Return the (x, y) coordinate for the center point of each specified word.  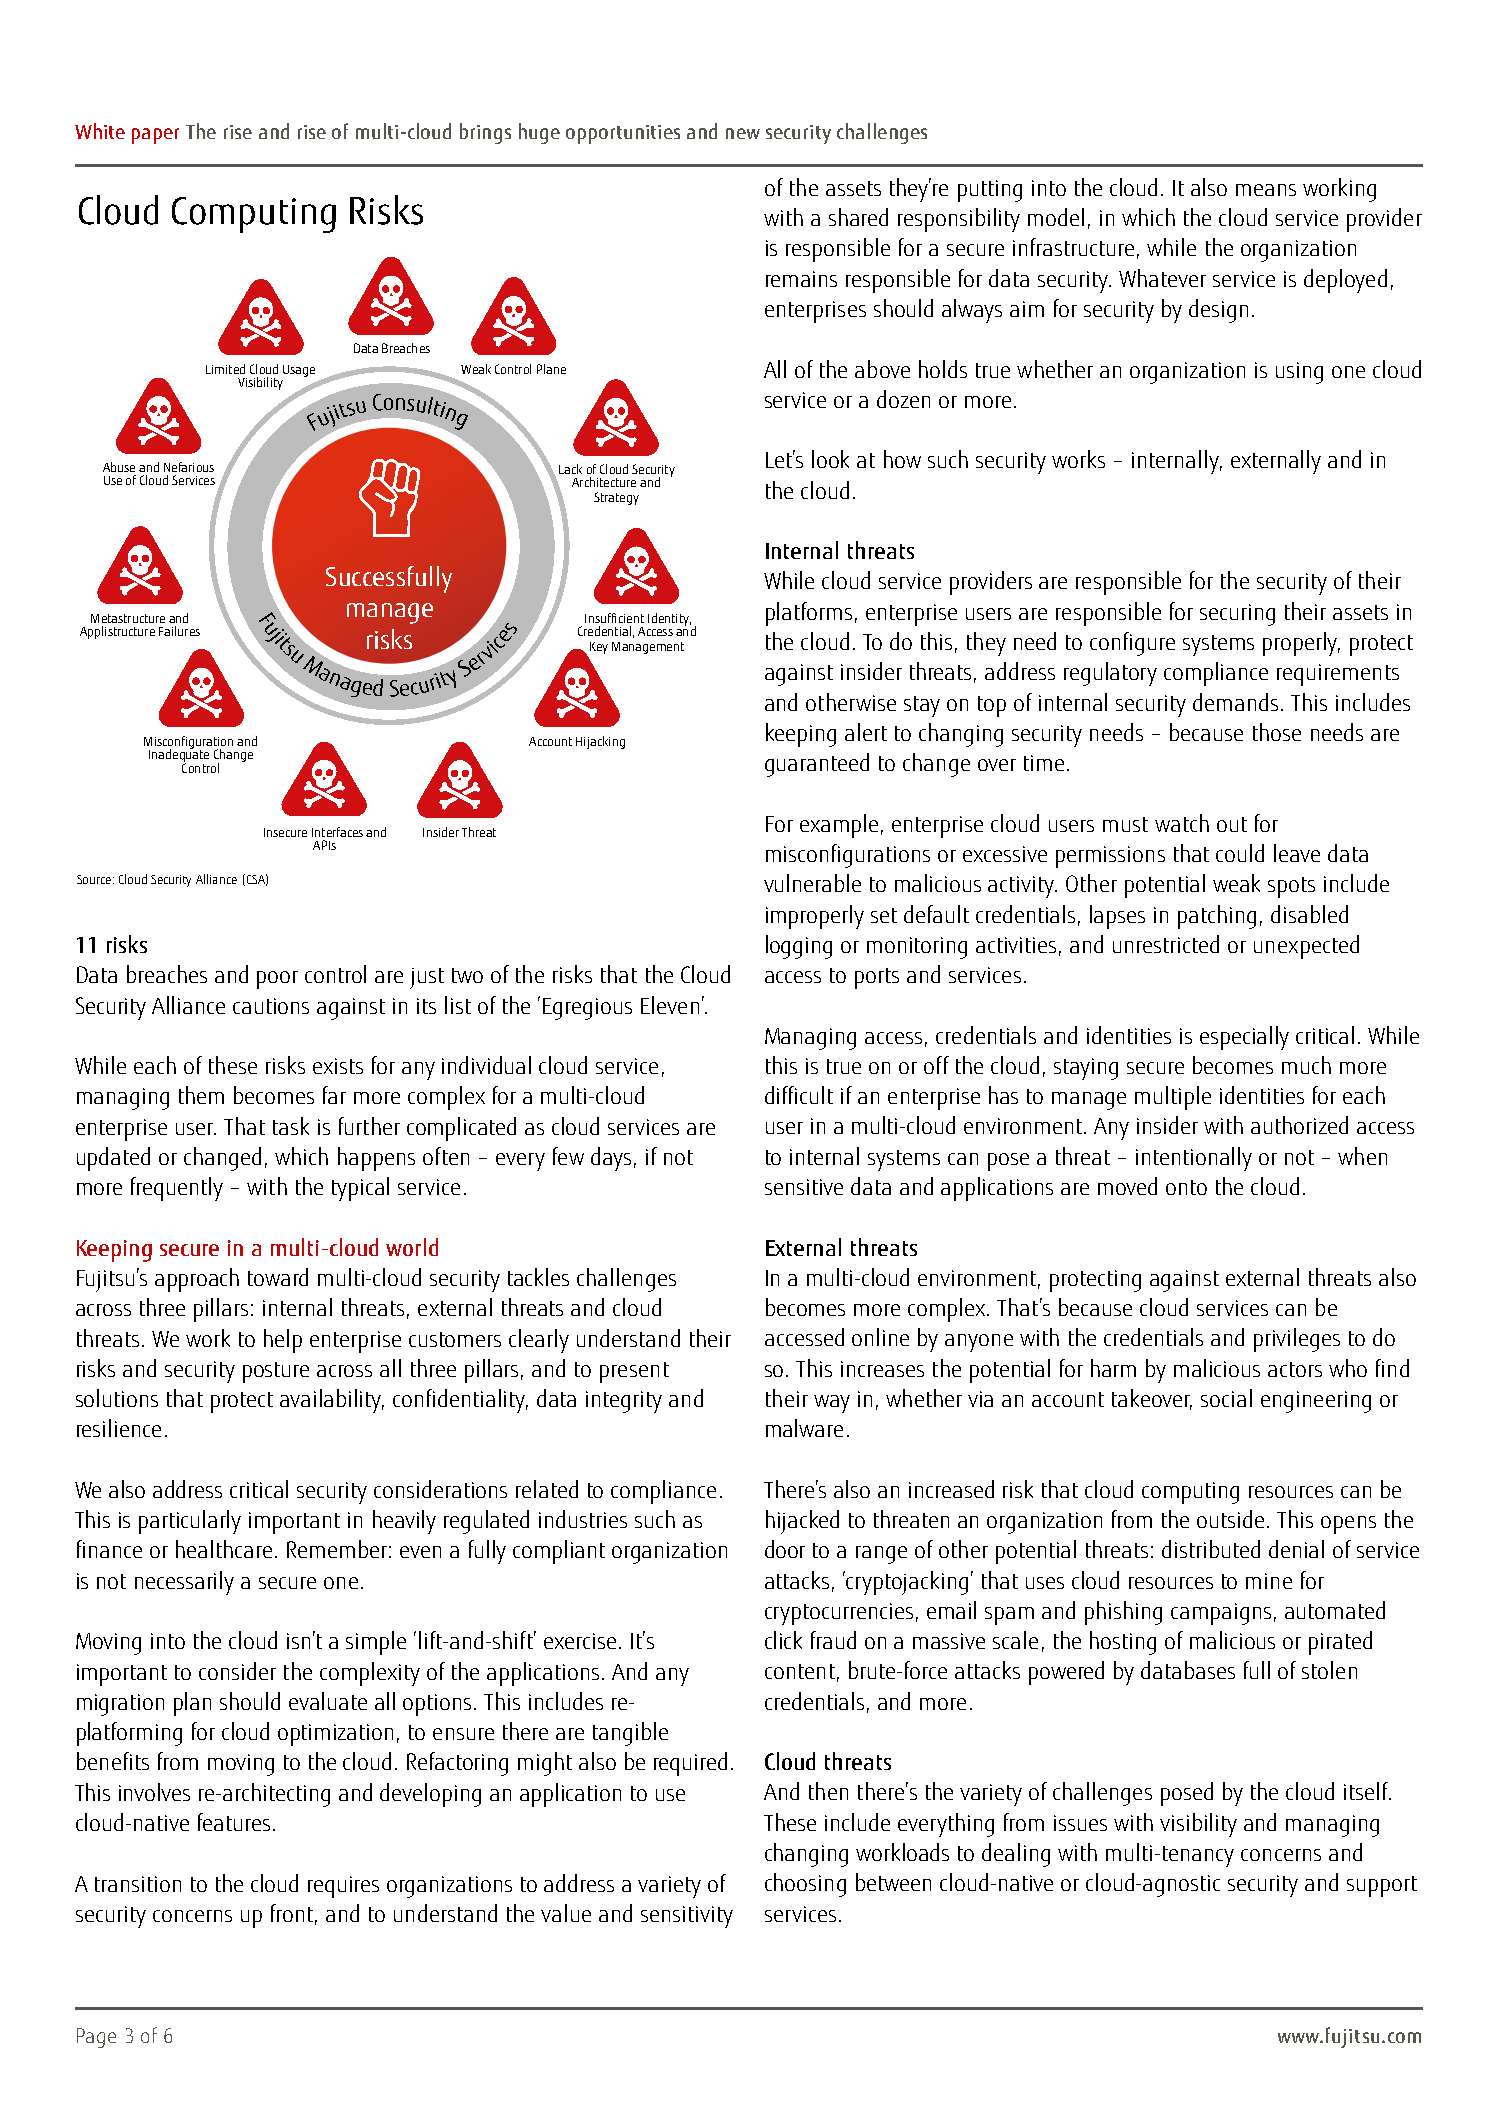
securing (1237, 615)
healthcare (224, 1549)
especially (1244, 1038)
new (743, 133)
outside (1230, 1519)
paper (155, 136)
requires (343, 1887)
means (1266, 190)
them (201, 1095)
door (785, 1549)
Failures (179, 631)
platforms (809, 614)
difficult (799, 1095)
